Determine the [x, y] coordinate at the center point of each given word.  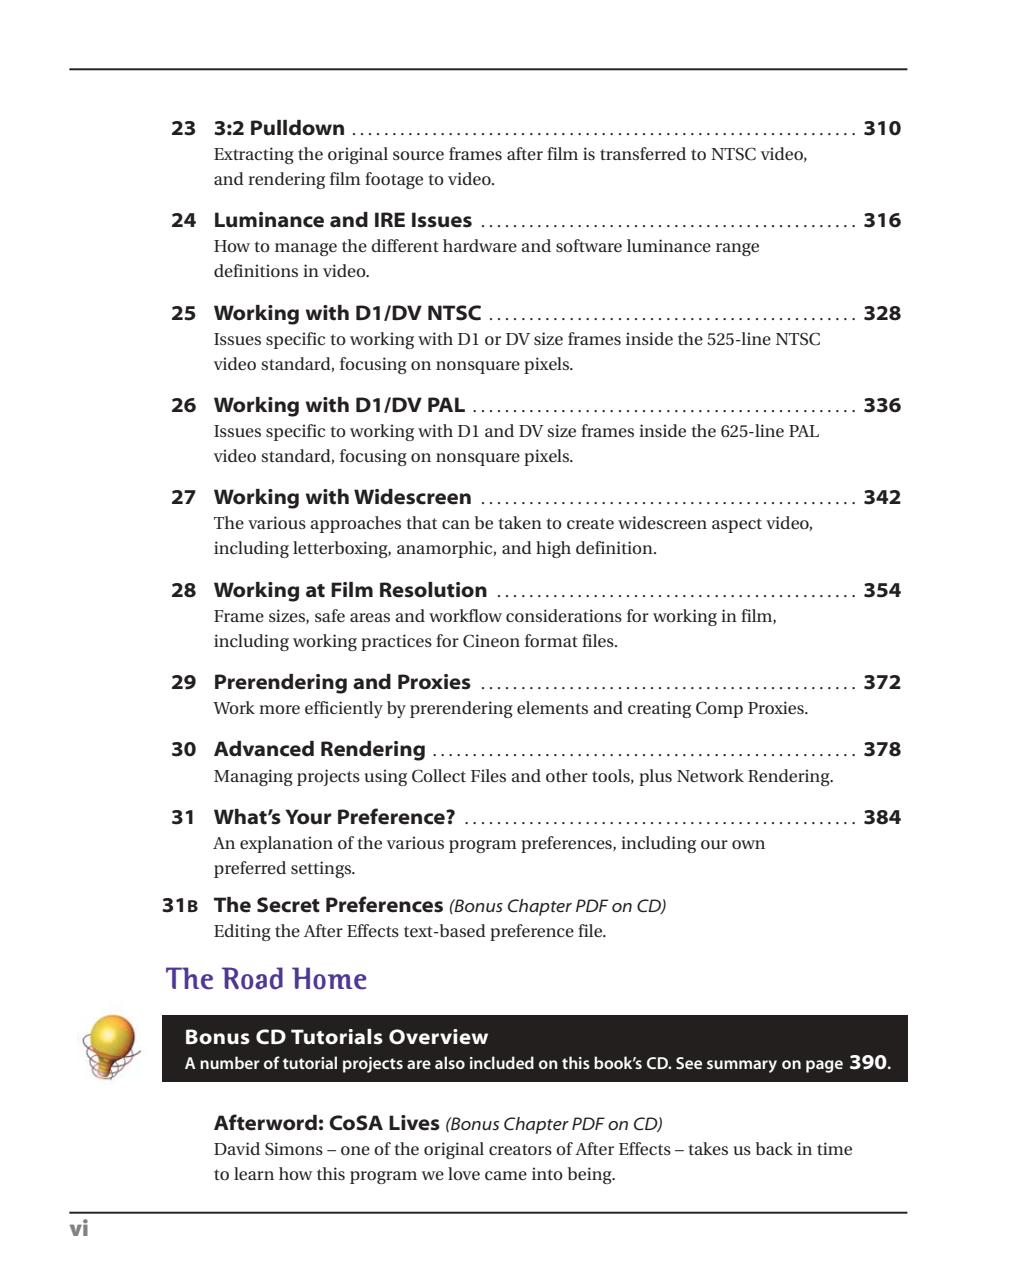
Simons [294, 1149]
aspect [737, 525]
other [567, 775]
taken [520, 522]
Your [308, 817]
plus [655, 777]
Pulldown [297, 128]
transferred [643, 153]
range [737, 249]
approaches [355, 524]
